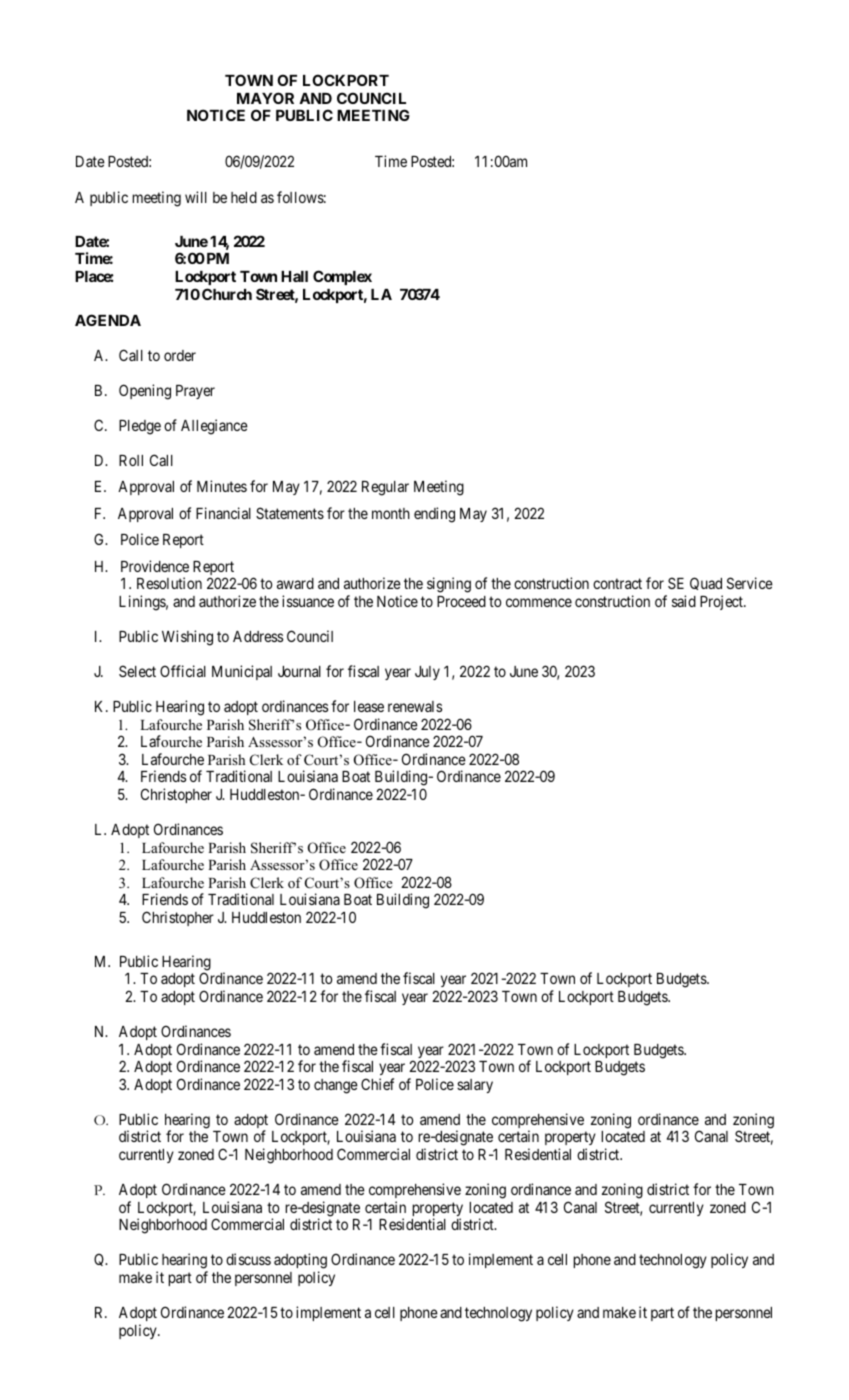 Image resolution: width=849 pixels, height=1400 pixels. I want to click on will, so click(196, 197).
